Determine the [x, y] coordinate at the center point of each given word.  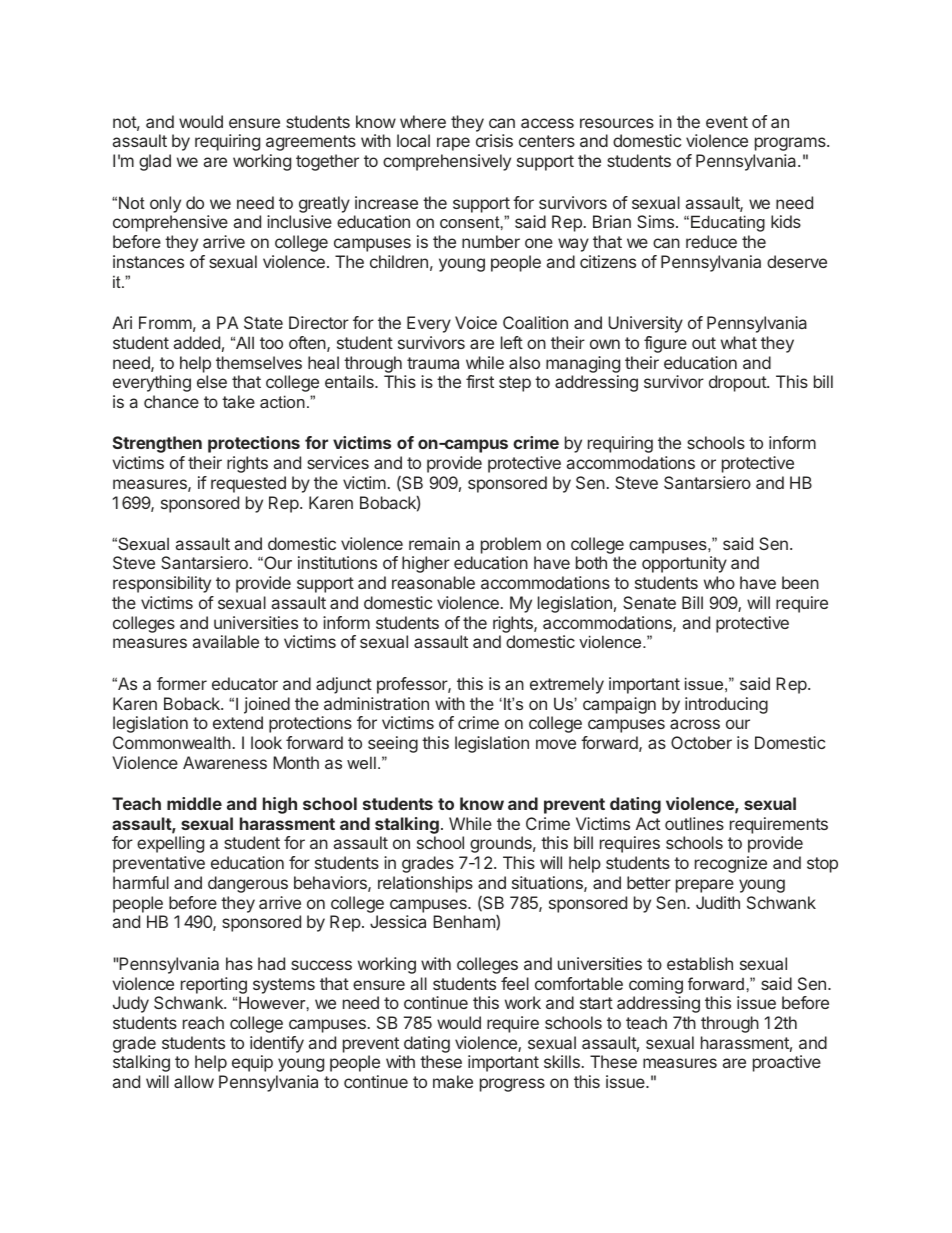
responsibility [162, 584]
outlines [694, 823]
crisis [494, 140]
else [212, 381]
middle [194, 803]
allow [194, 1081]
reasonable [433, 582]
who [719, 582]
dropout [738, 383]
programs [791, 144]
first [480, 381]
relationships [425, 884]
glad [155, 162]
